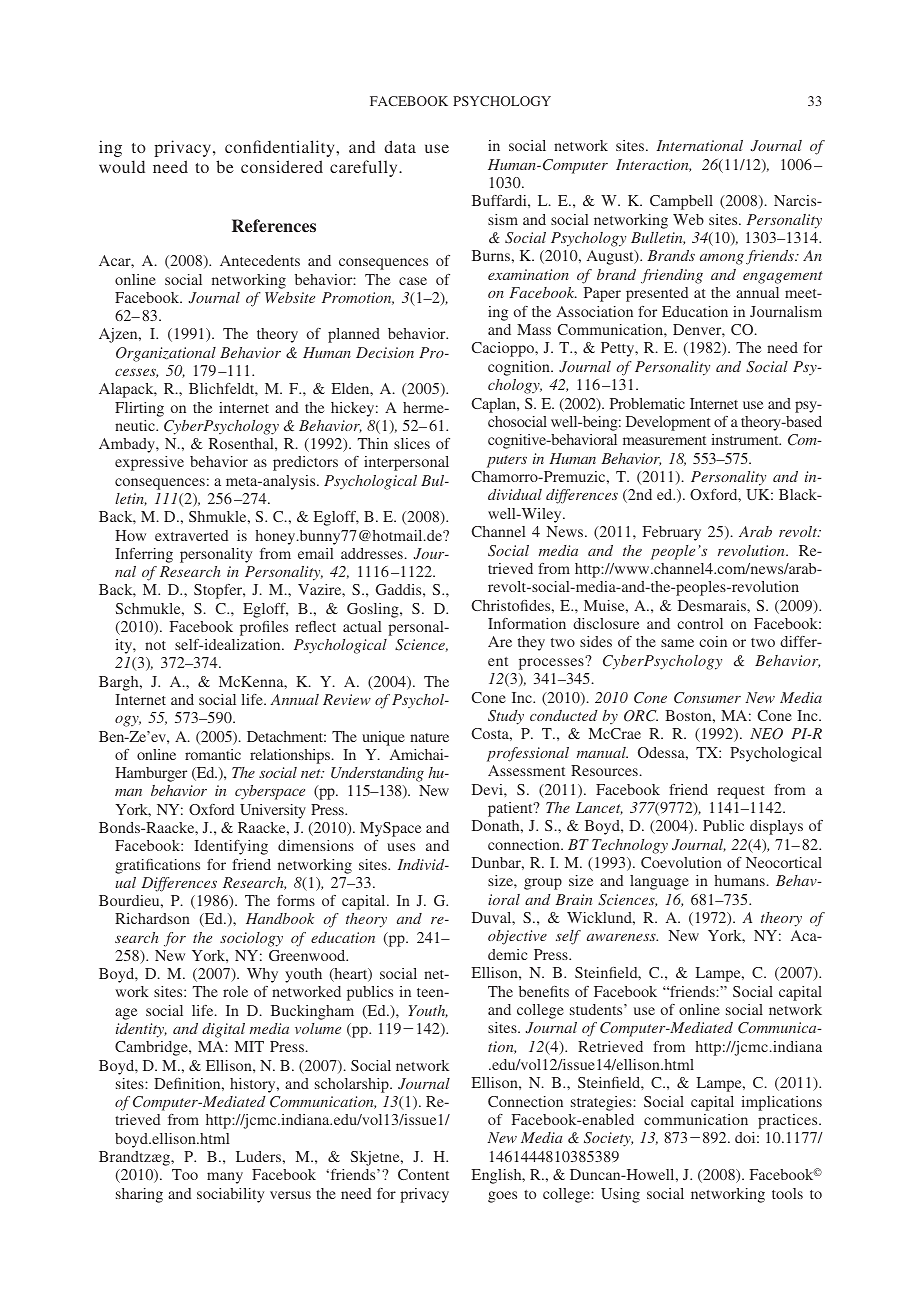 Image resolution: width=921 pixels, height=1316 pixels. Describe the element at coordinates (741, 792) in the screenshot. I see `request` at that location.
